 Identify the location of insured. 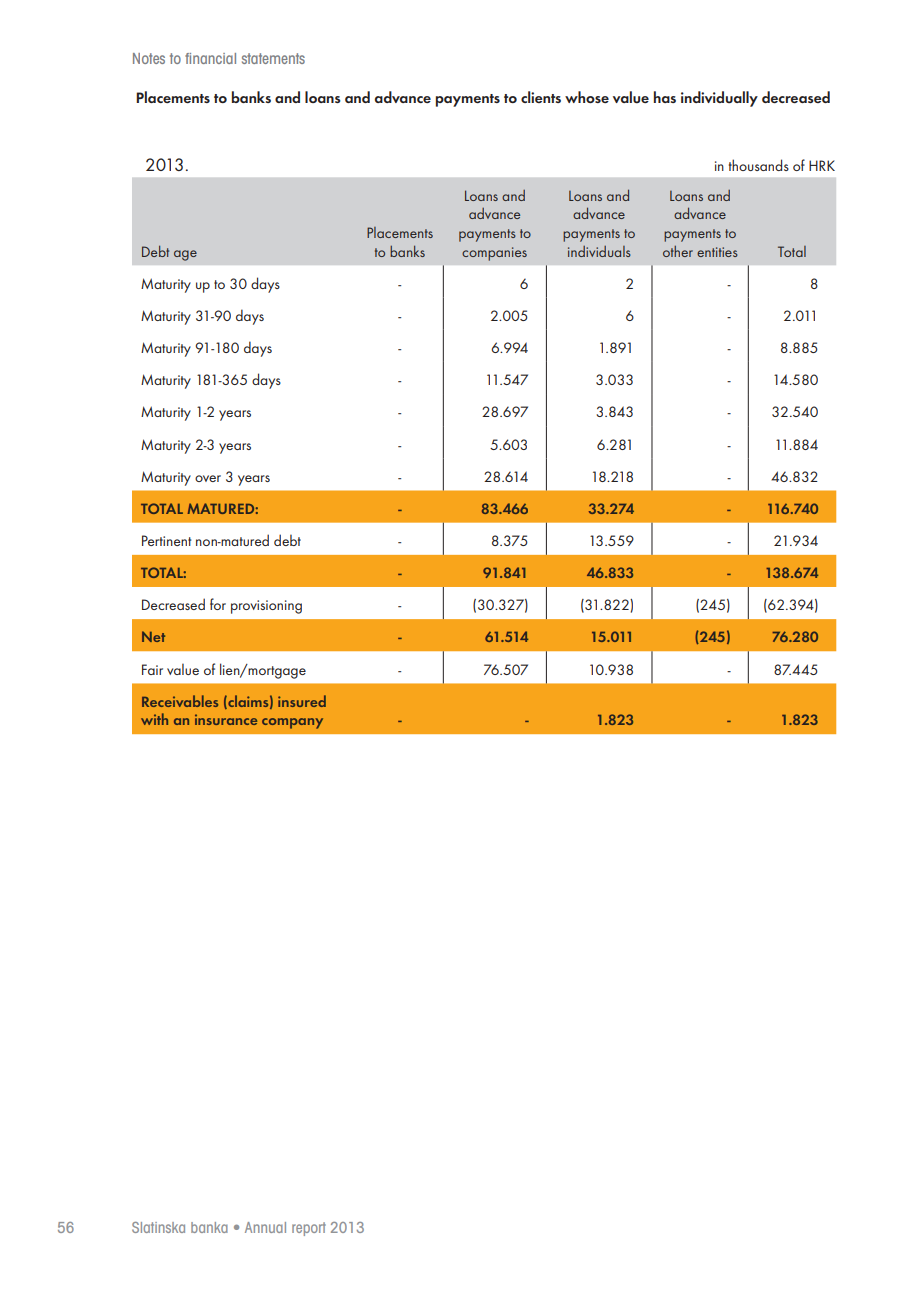
(302, 701).
